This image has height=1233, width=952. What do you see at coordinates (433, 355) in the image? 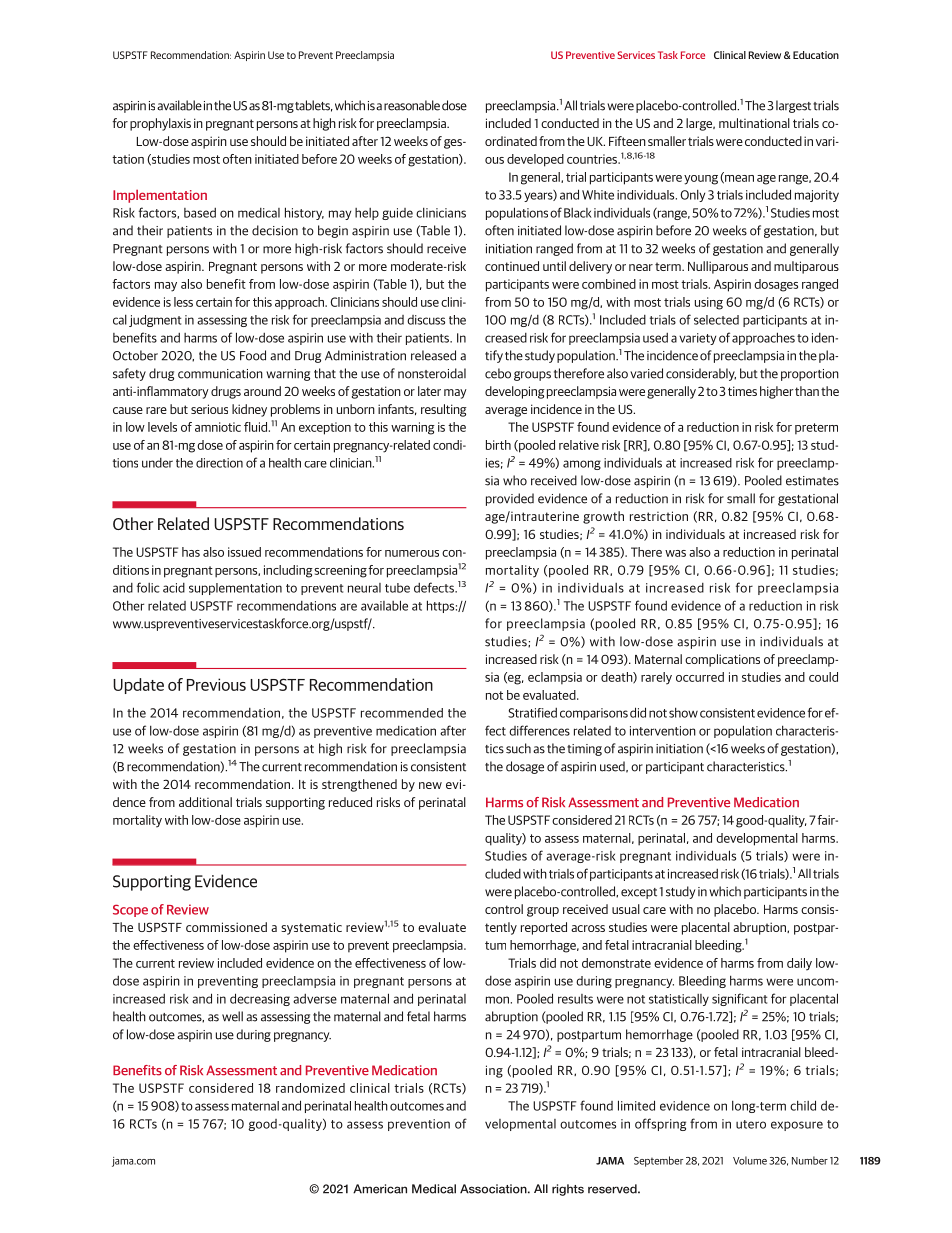
I see `released` at bounding box center [433, 355].
